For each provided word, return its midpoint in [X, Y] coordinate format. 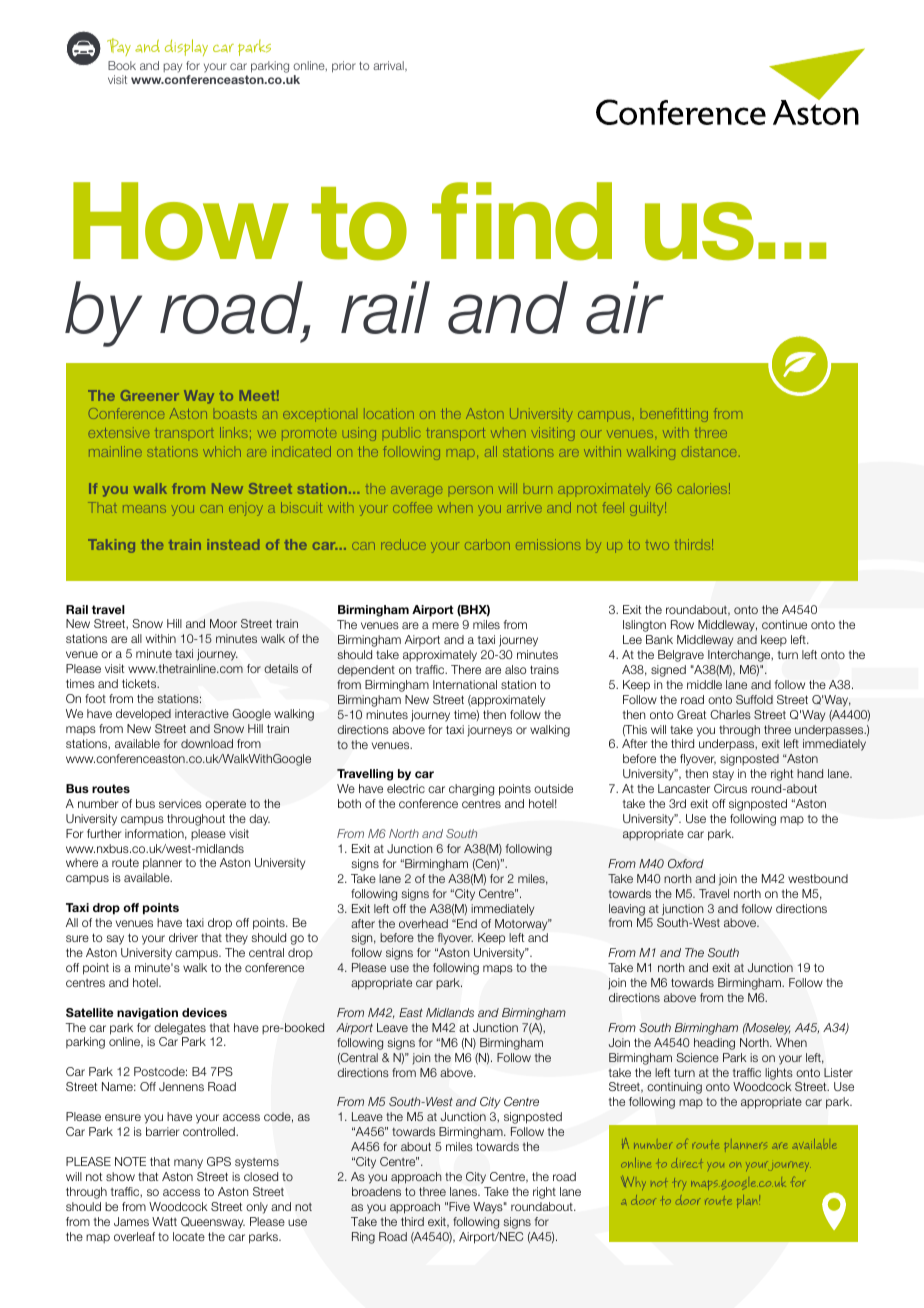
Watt [164, 1221]
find [522, 221]
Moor [223, 623]
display [186, 47]
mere [445, 625]
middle [704, 684]
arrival [389, 66]
